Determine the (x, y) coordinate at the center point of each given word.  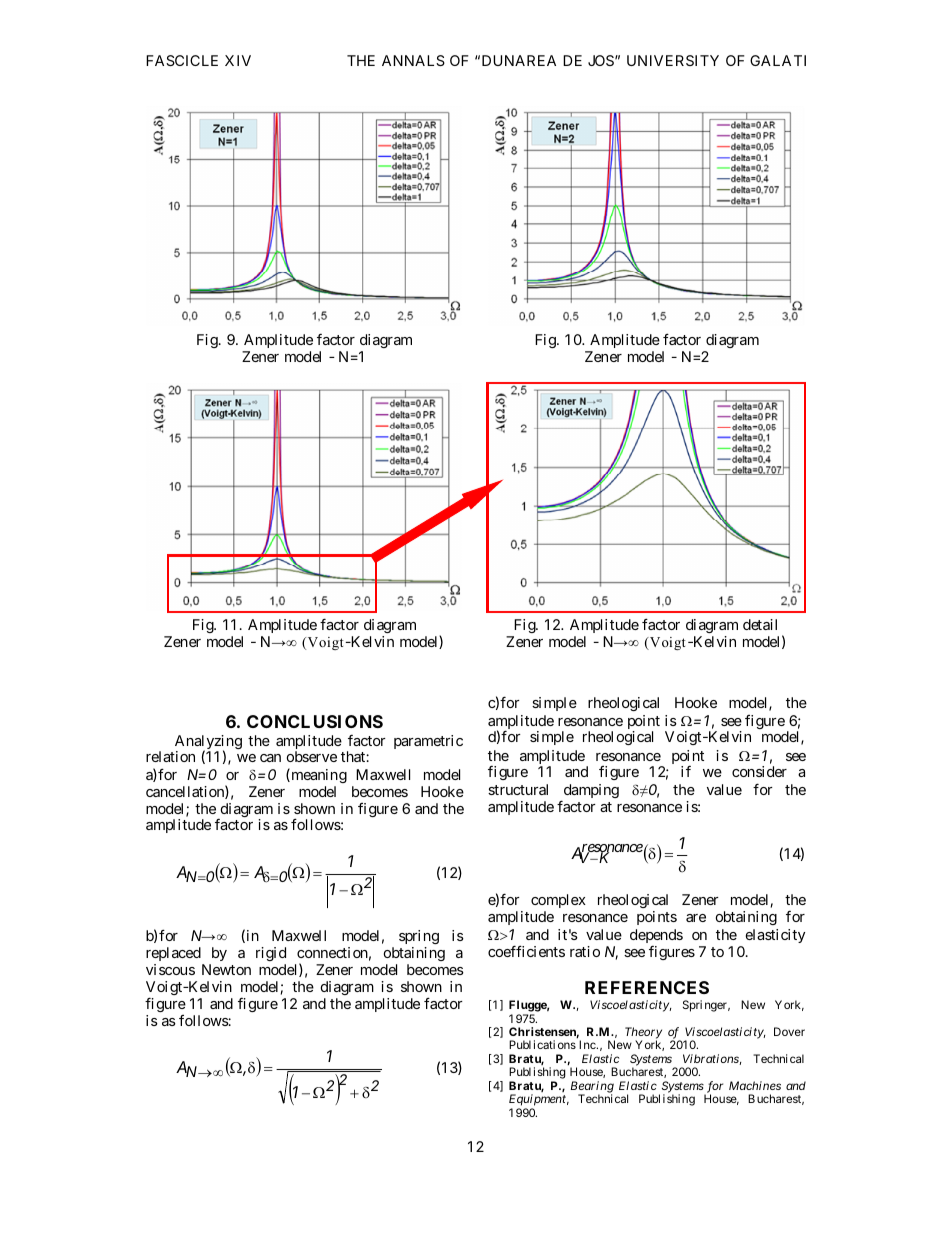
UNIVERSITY (673, 60)
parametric (428, 742)
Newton (226, 969)
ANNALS (413, 60)
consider (759, 771)
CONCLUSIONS (315, 721)
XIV (238, 60)
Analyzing (208, 743)
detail (760, 624)
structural (518, 789)
